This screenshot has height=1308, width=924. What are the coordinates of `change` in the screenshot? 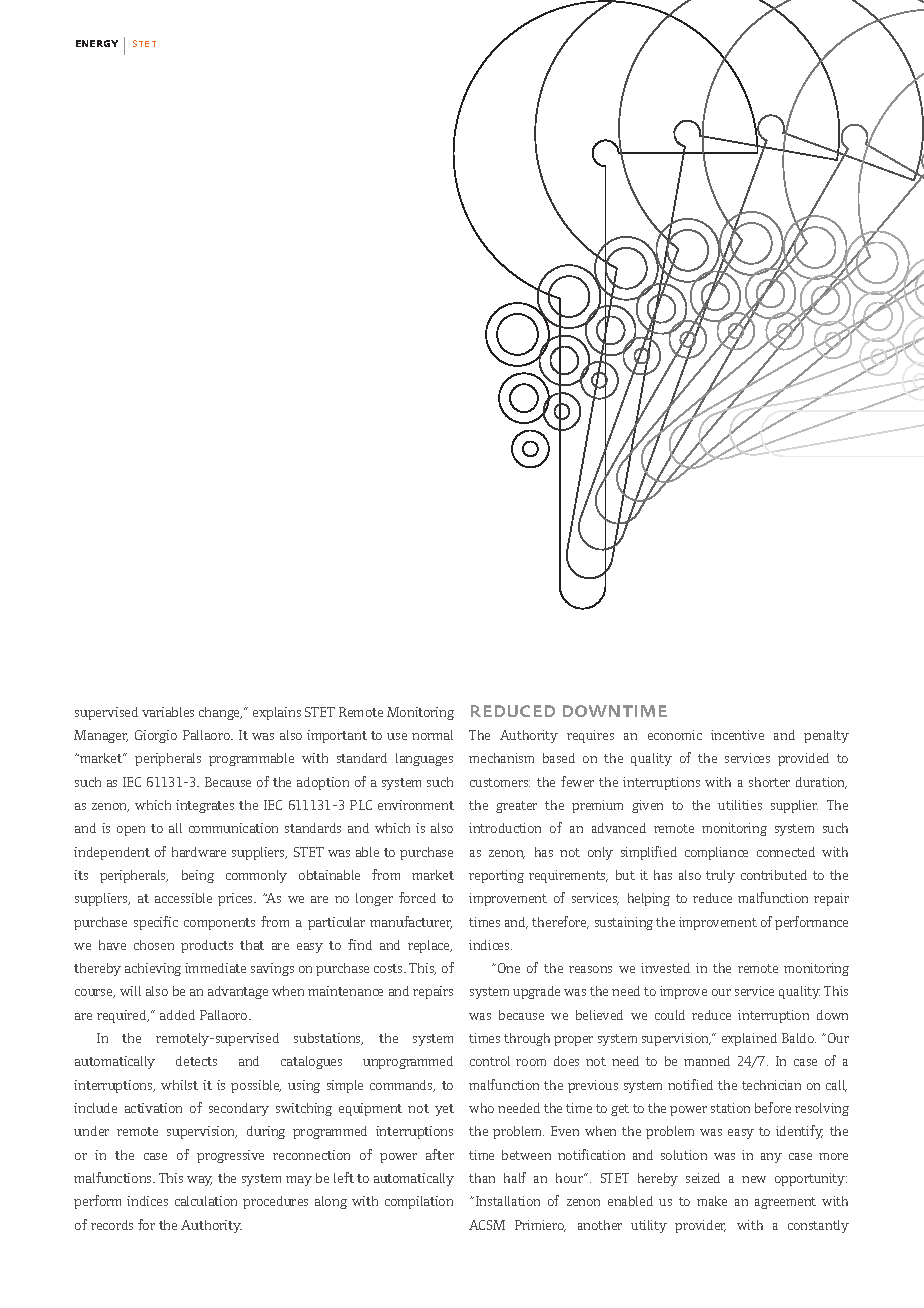 It's located at (220, 713).
